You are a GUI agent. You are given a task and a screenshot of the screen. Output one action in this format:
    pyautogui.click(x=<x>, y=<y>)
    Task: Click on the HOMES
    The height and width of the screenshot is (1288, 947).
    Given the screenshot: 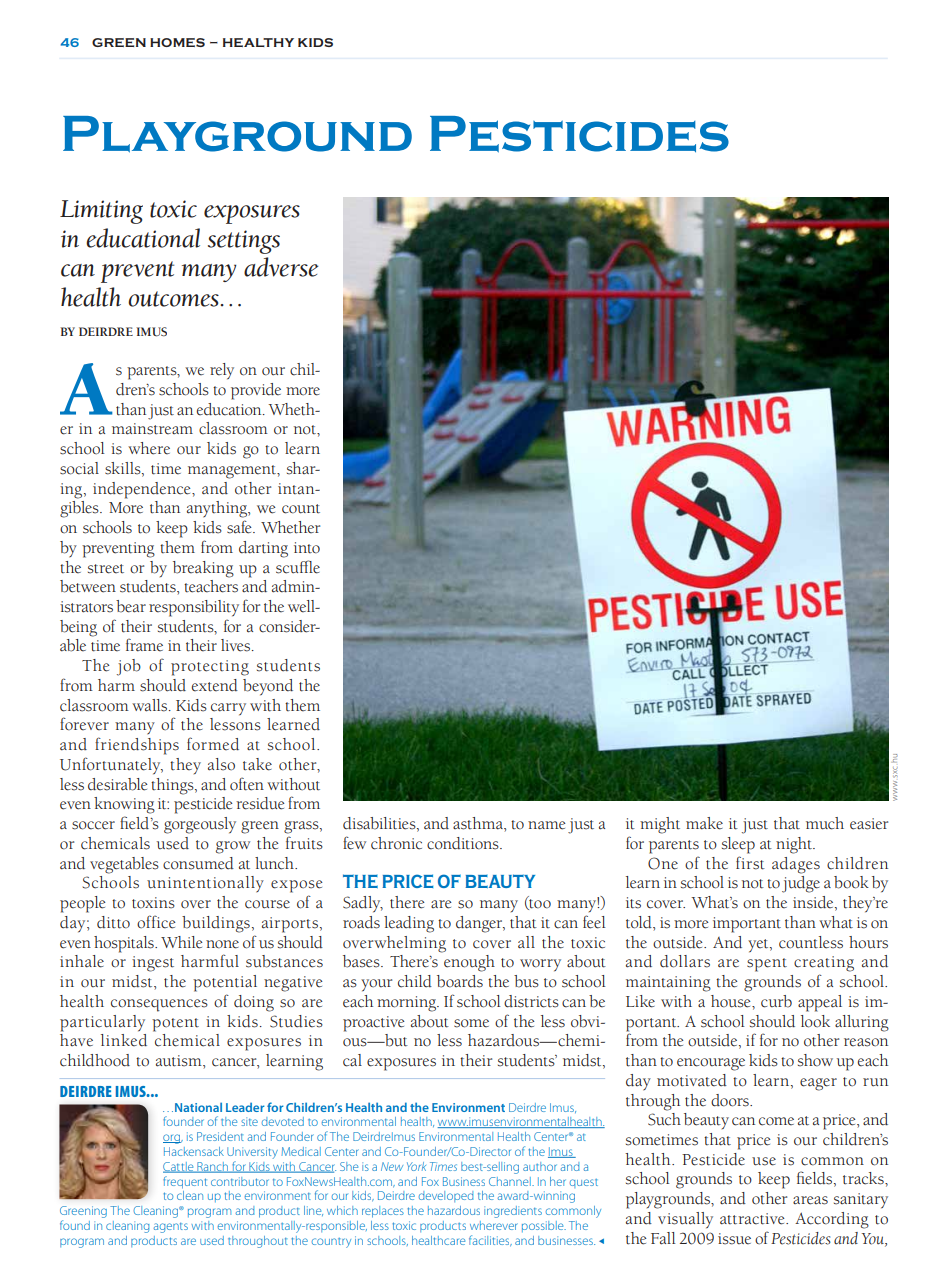 What is the action you would take?
    pyautogui.click(x=177, y=42)
